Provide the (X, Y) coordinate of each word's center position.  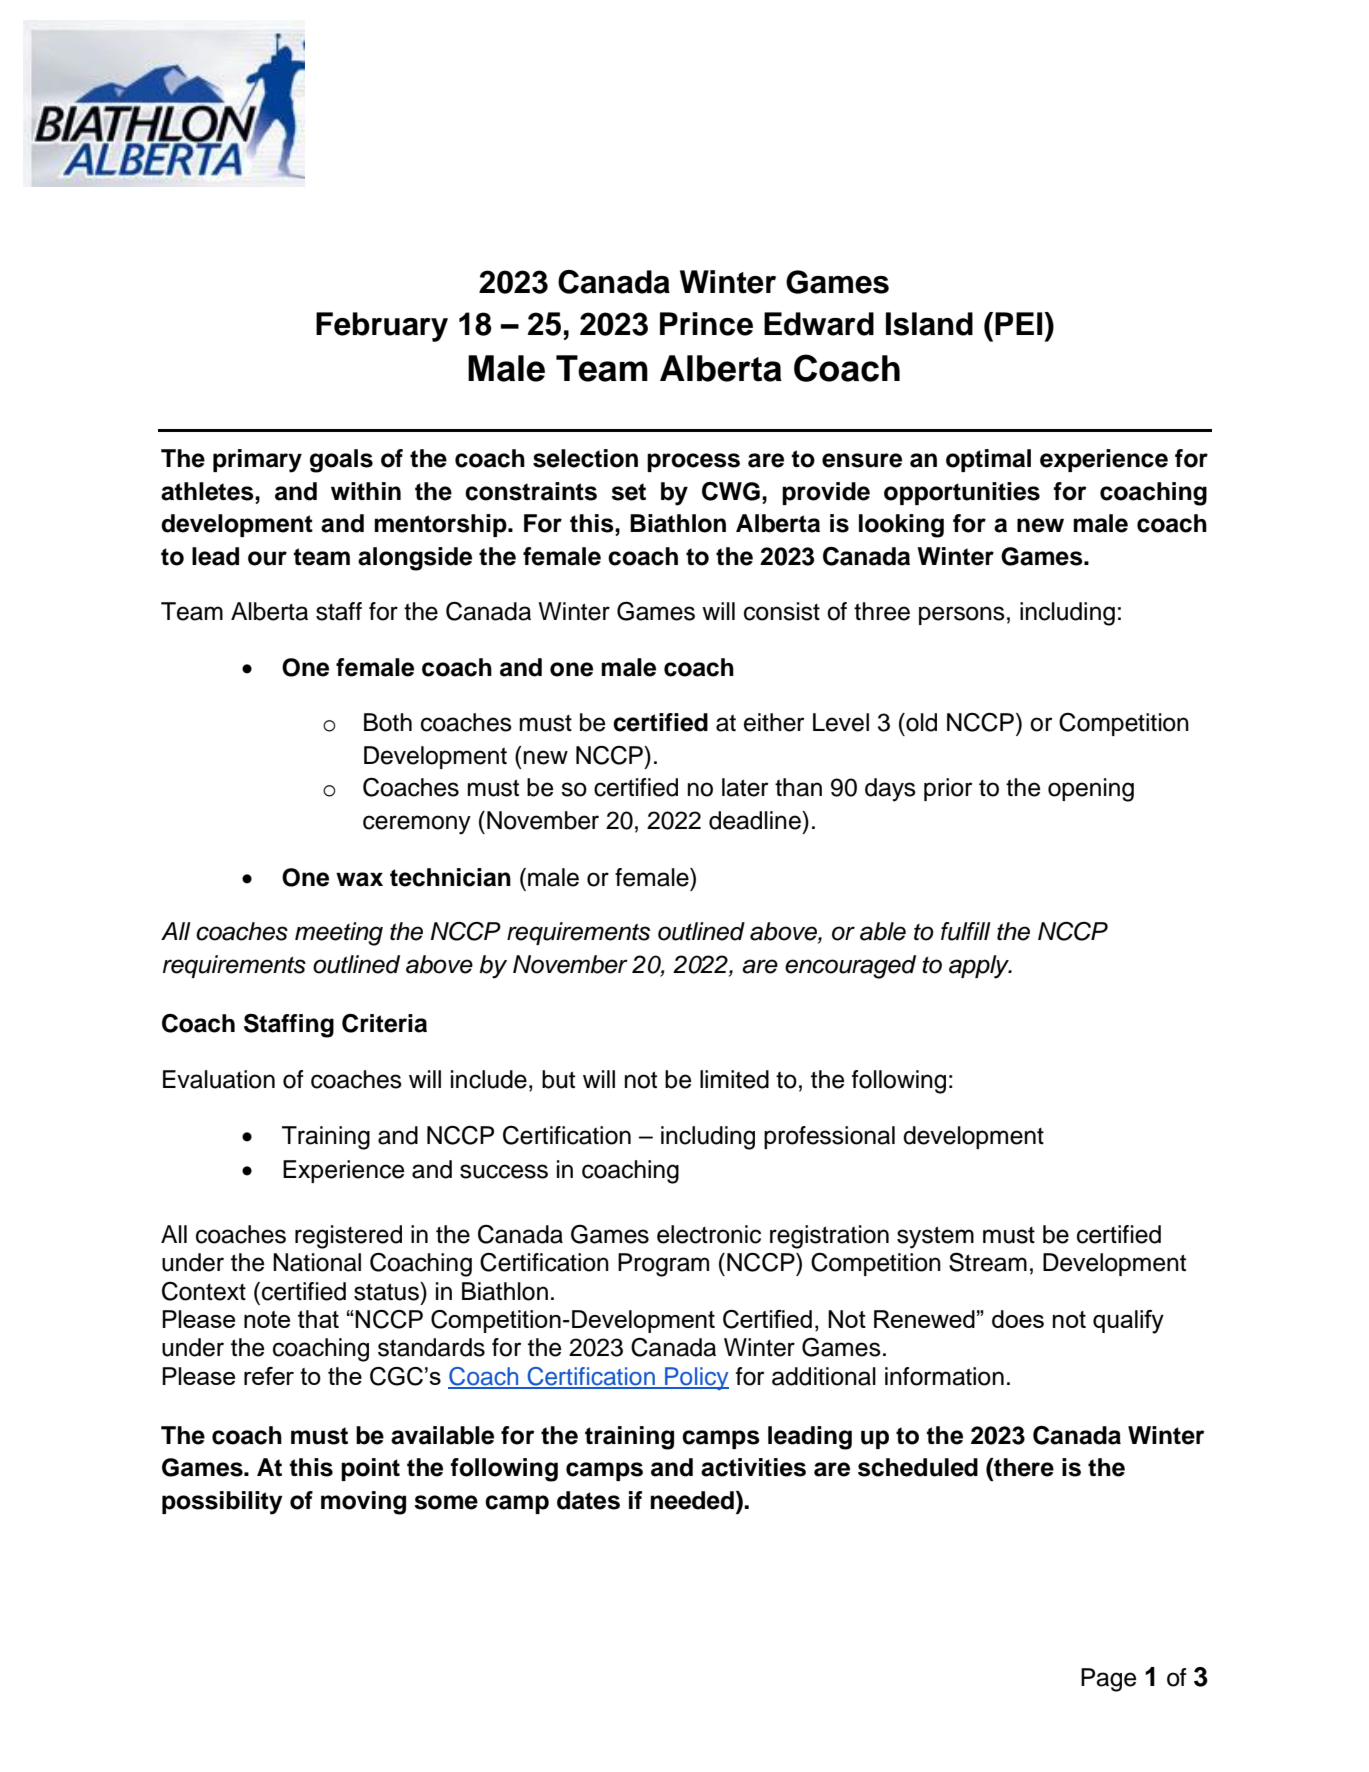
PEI (1020, 323)
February (382, 327)
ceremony (417, 825)
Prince (706, 324)
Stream (988, 1262)
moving (363, 1503)
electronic (709, 1234)
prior (948, 789)
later (745, 787)
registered (348, 1237)
